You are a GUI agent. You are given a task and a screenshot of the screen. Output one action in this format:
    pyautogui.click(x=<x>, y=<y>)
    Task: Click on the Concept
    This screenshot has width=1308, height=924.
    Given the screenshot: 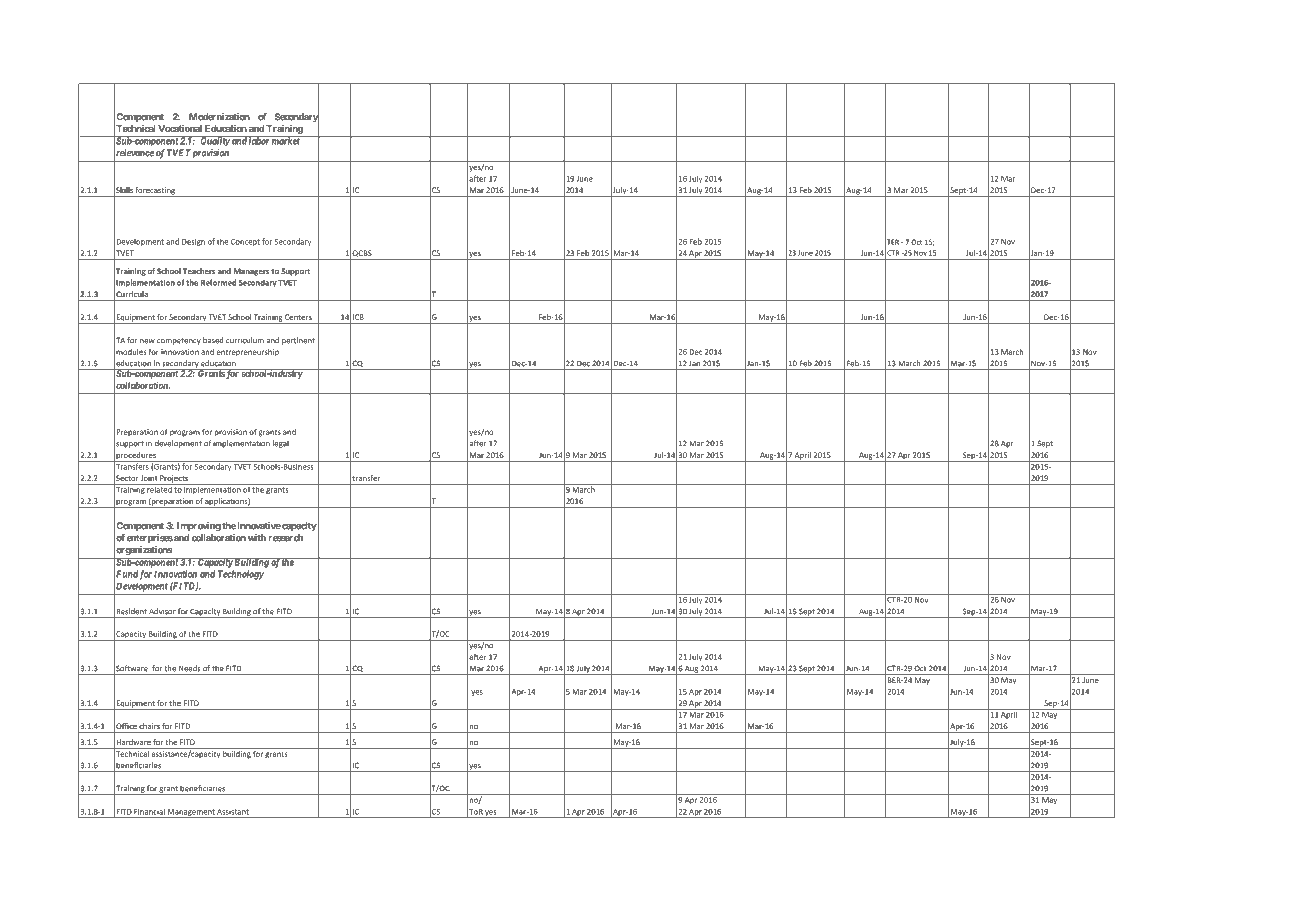 What is the action you would take?
    pyautogui.click(x=245, y=242)
